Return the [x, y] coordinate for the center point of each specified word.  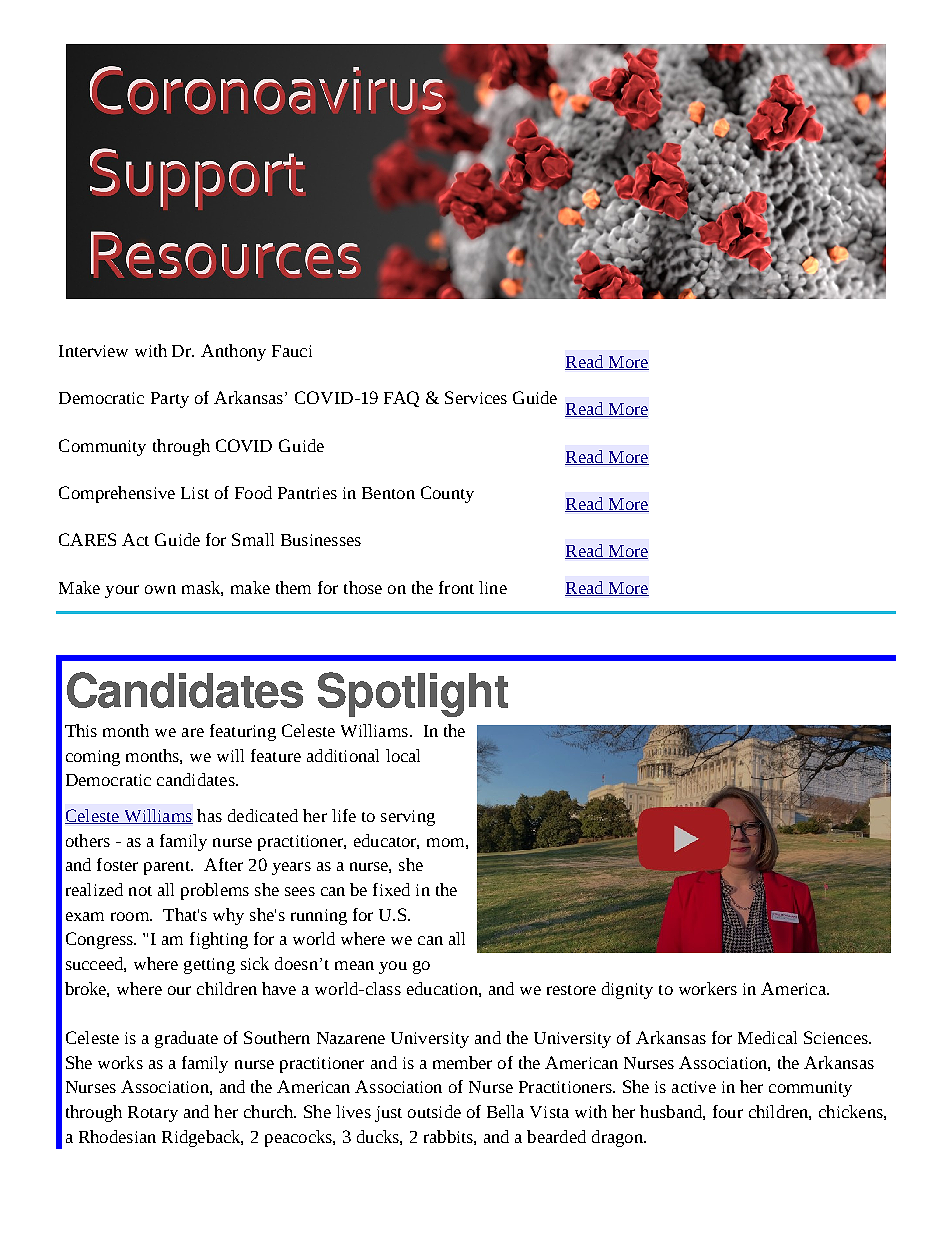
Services [476, 397]
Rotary [153, 1114]
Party [170, 400]
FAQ [401, 399]
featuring [243, 732]
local [403, 755]
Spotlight [413, 694]
